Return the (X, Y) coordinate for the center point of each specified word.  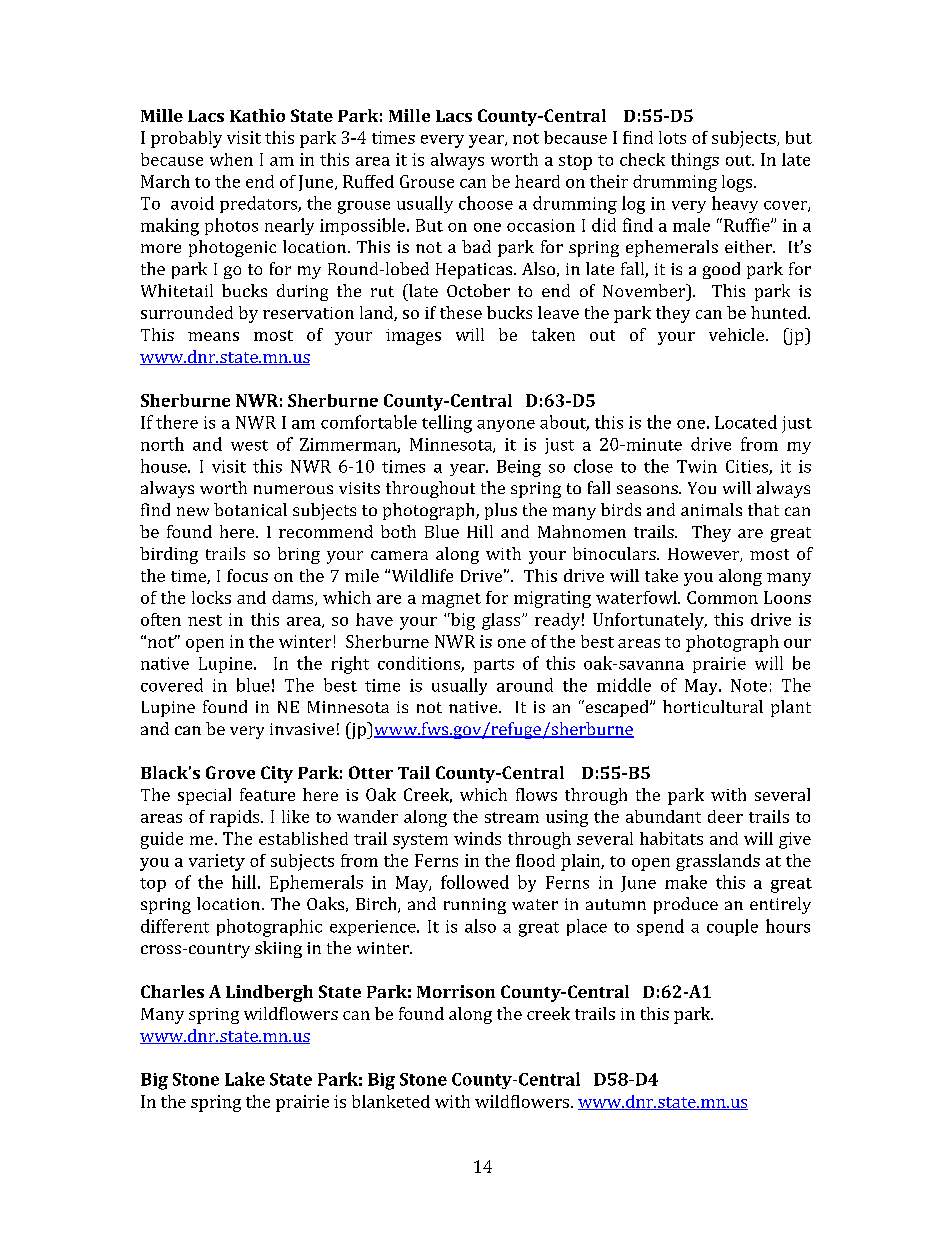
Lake (245, 1079)
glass (502, 621)
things (695, 161)
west (249, 445)
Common (722, 597)
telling (447, 424)
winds (477, 838)
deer (725, 816)
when (231, 159)
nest (205, 620)
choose (486, 203)
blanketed (391, 1101)
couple (732, 927)
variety (217, 862)
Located (746, 422)
